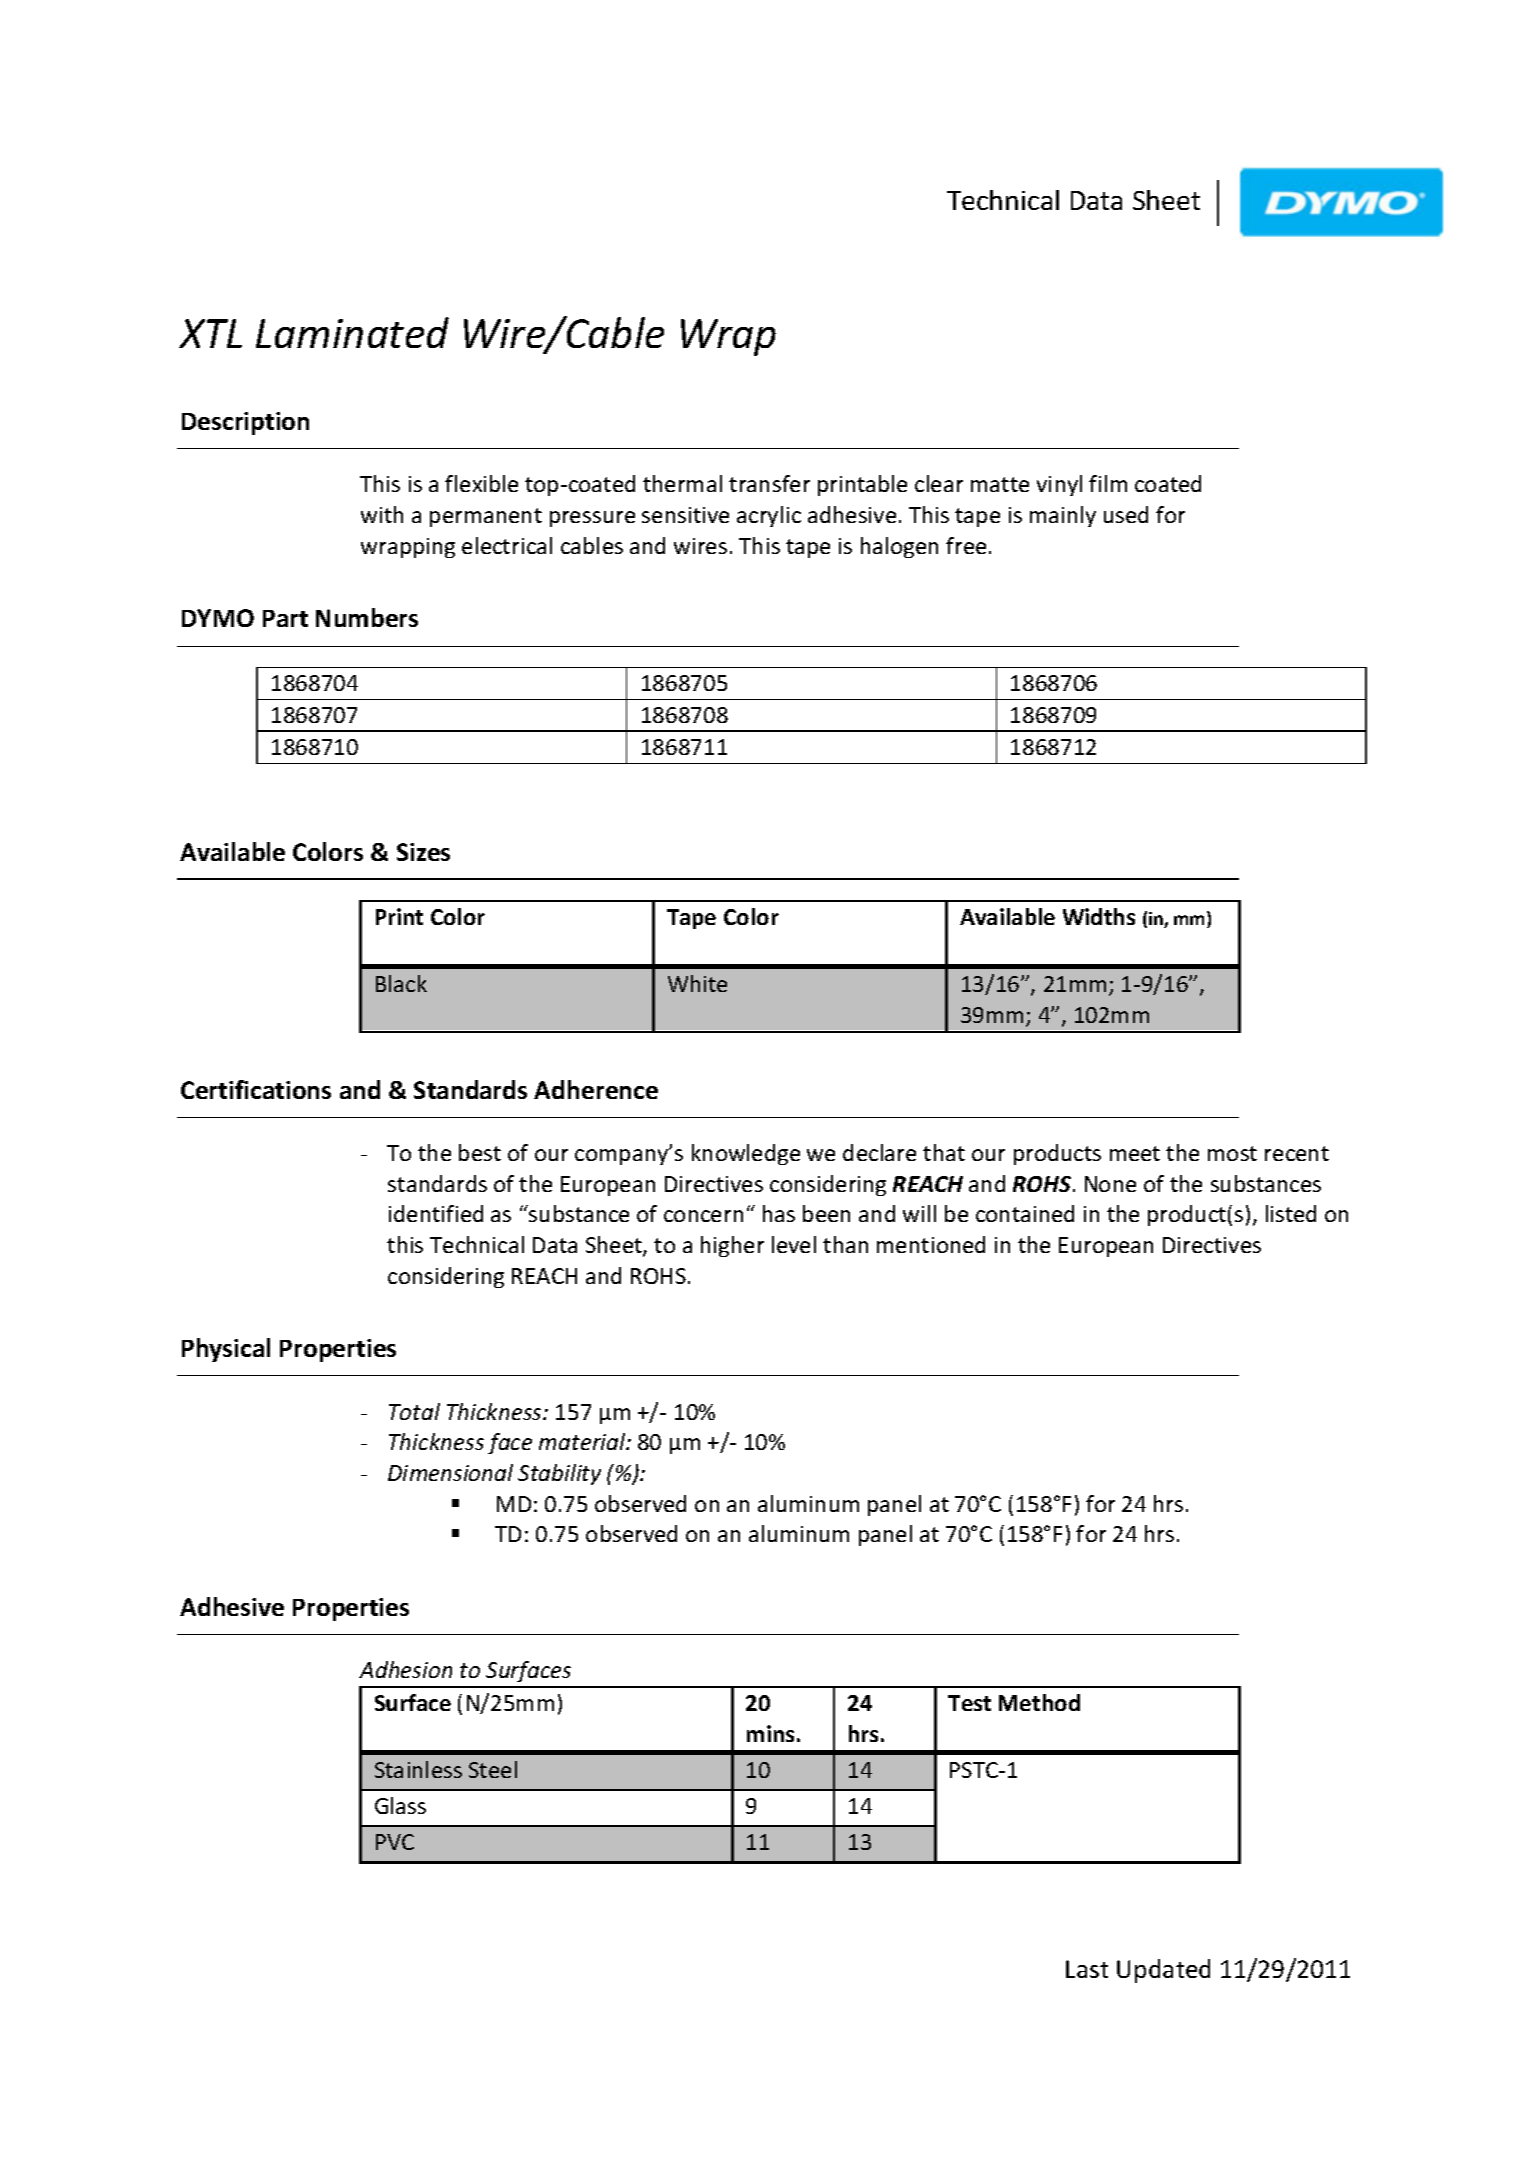 The width and height of the screenshot is (1531, 2167). What do you see at coordinates (436, 1213) in the screenshot?
I see `identified` at bounding box center [436, 1213].
